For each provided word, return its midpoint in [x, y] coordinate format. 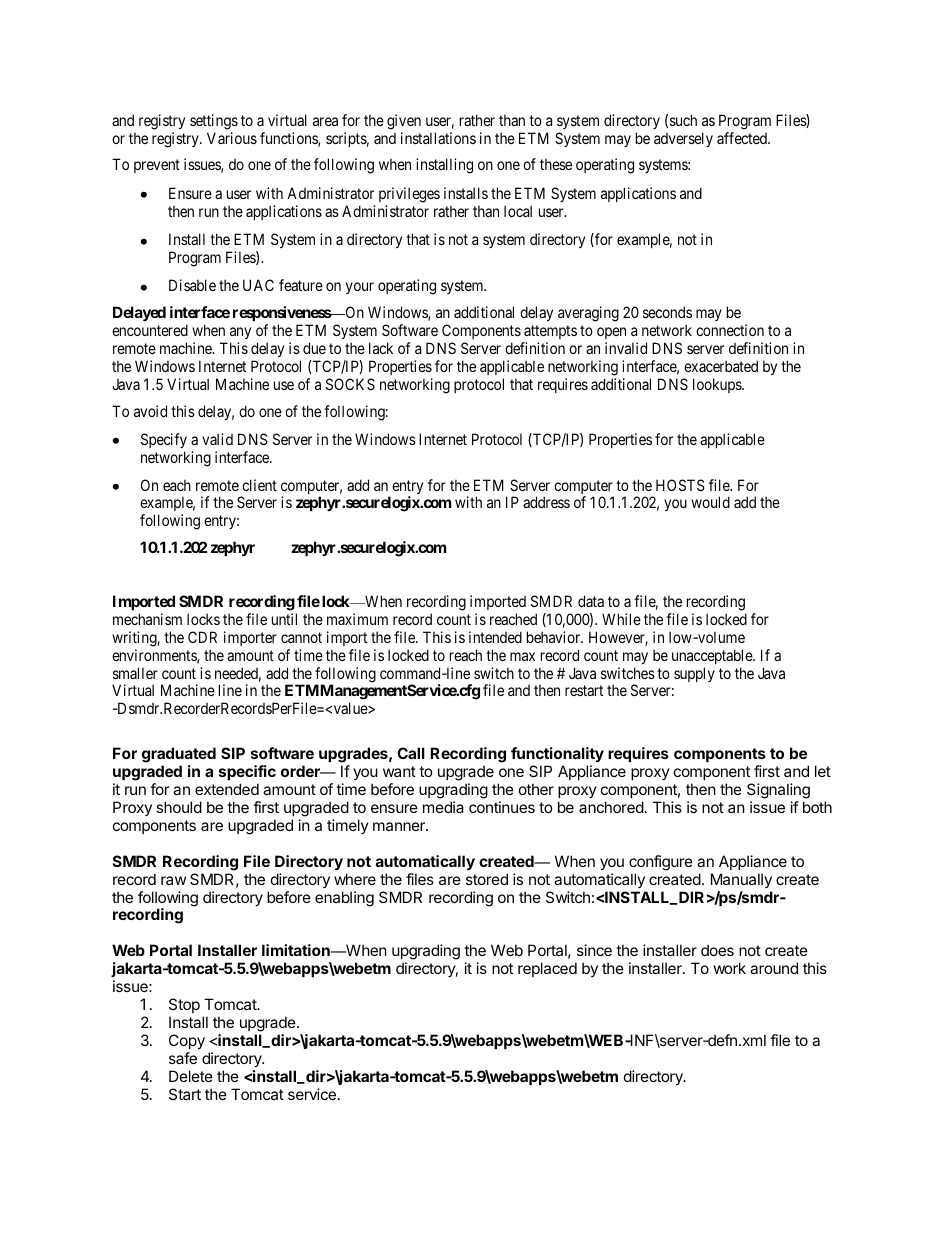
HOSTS [680, 485]
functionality [557, 754]
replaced [547, 969]
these [556, 164]
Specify [164, 440]
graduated [179, 756]
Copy [187, 1041]
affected [743, 138]
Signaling [778, 792]
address [546, 502]
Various [232, 138]
